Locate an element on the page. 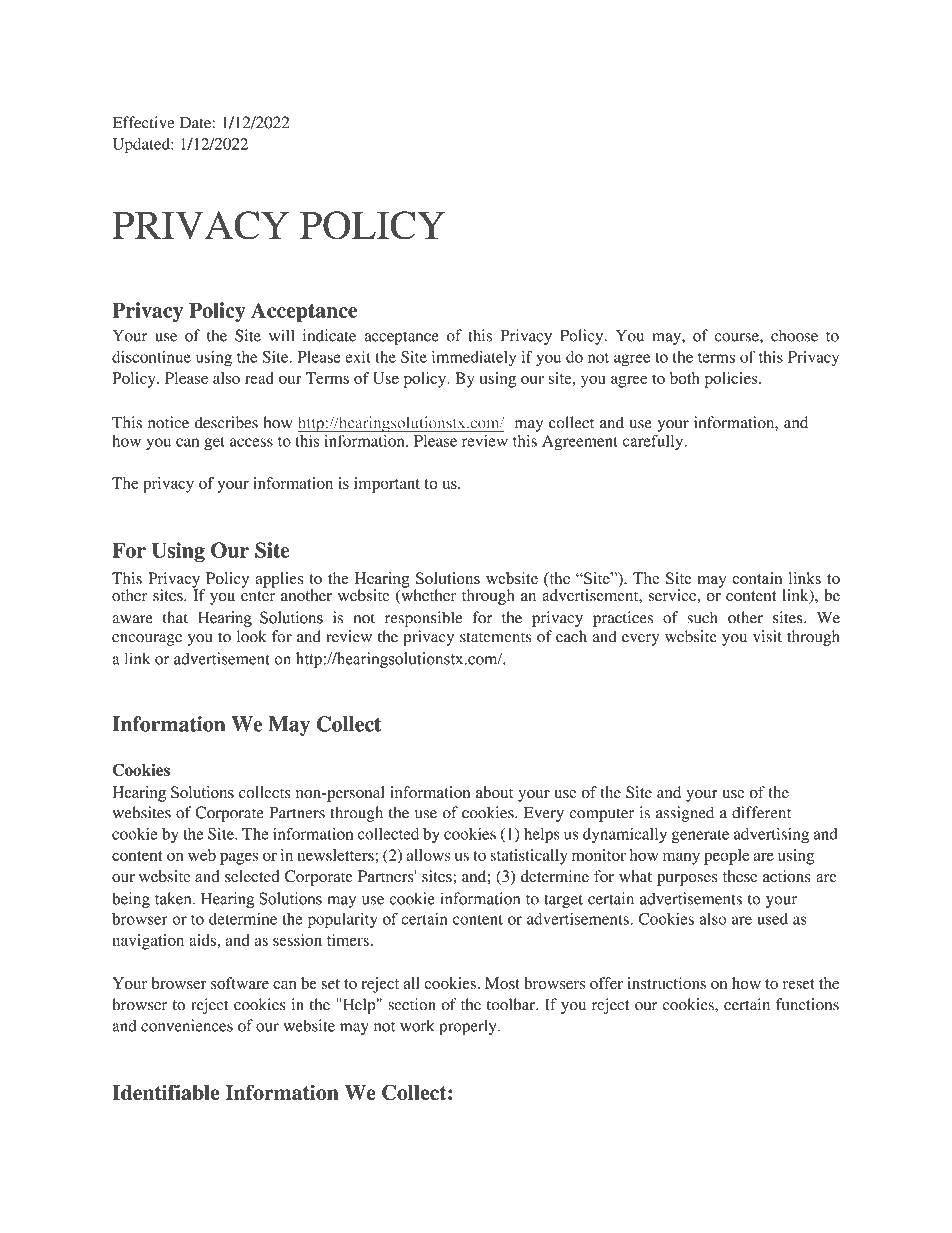 This page has height=1233, width=952. choose is located at coordinates (794, 335).
